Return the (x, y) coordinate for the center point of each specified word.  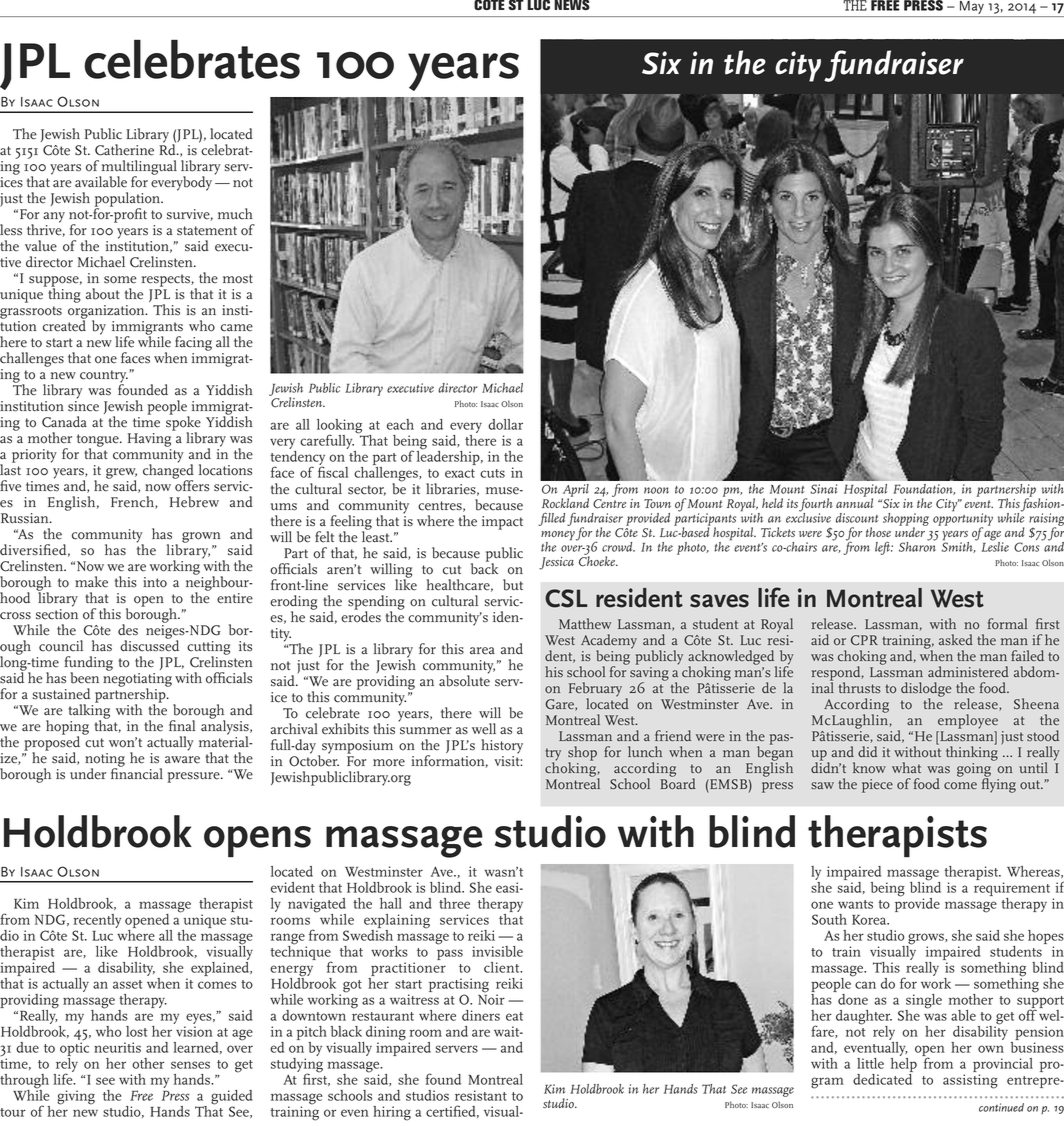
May (972, 9)
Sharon (917, 546)
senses (190, 1065)
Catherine (124, 150)
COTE (489, 5)
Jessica (556, 563)
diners (481, 1015)
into (155, 582)
